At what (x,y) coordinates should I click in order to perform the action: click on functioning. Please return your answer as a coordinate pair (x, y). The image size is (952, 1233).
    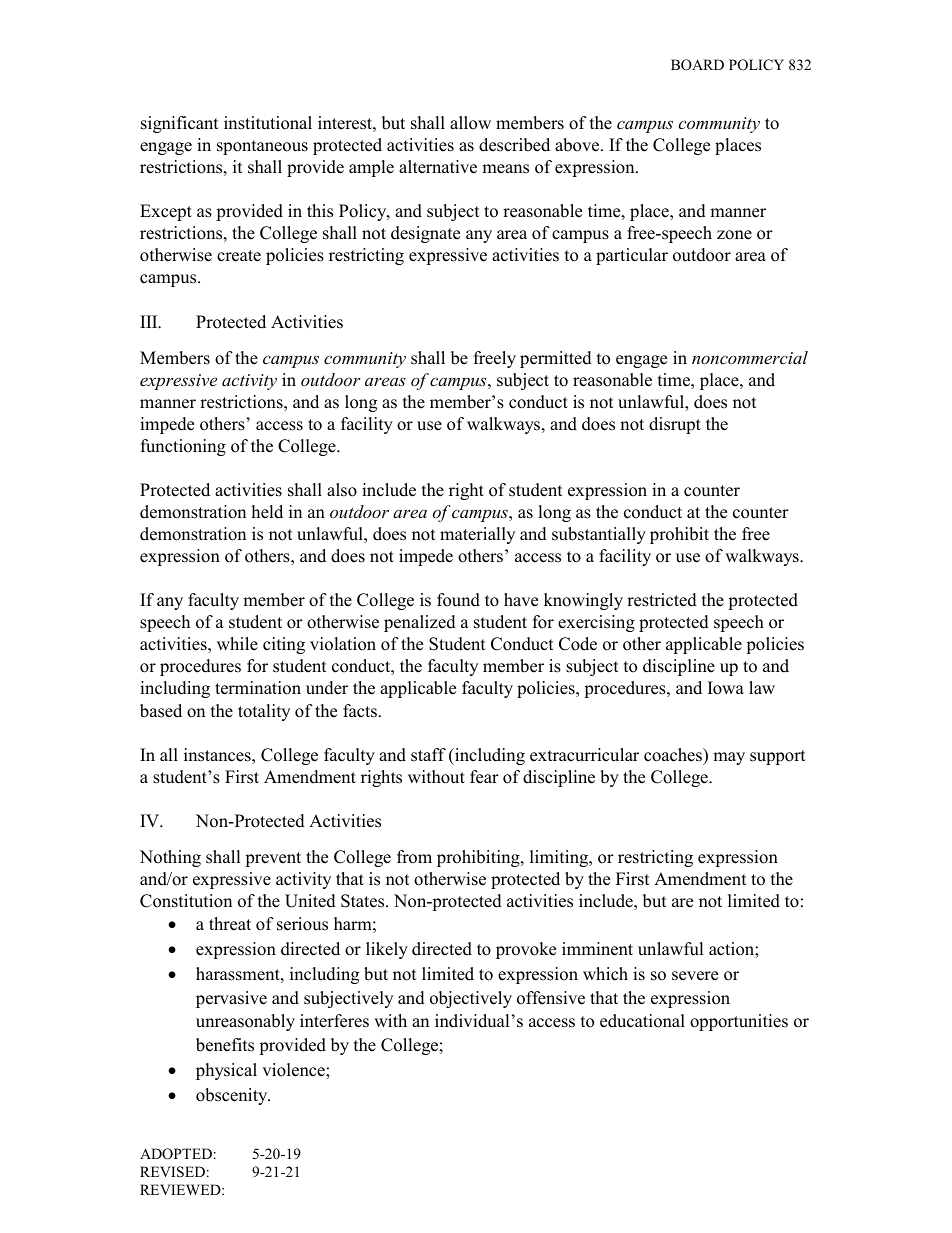
    Looking at the image, I should click on (183, 447).
